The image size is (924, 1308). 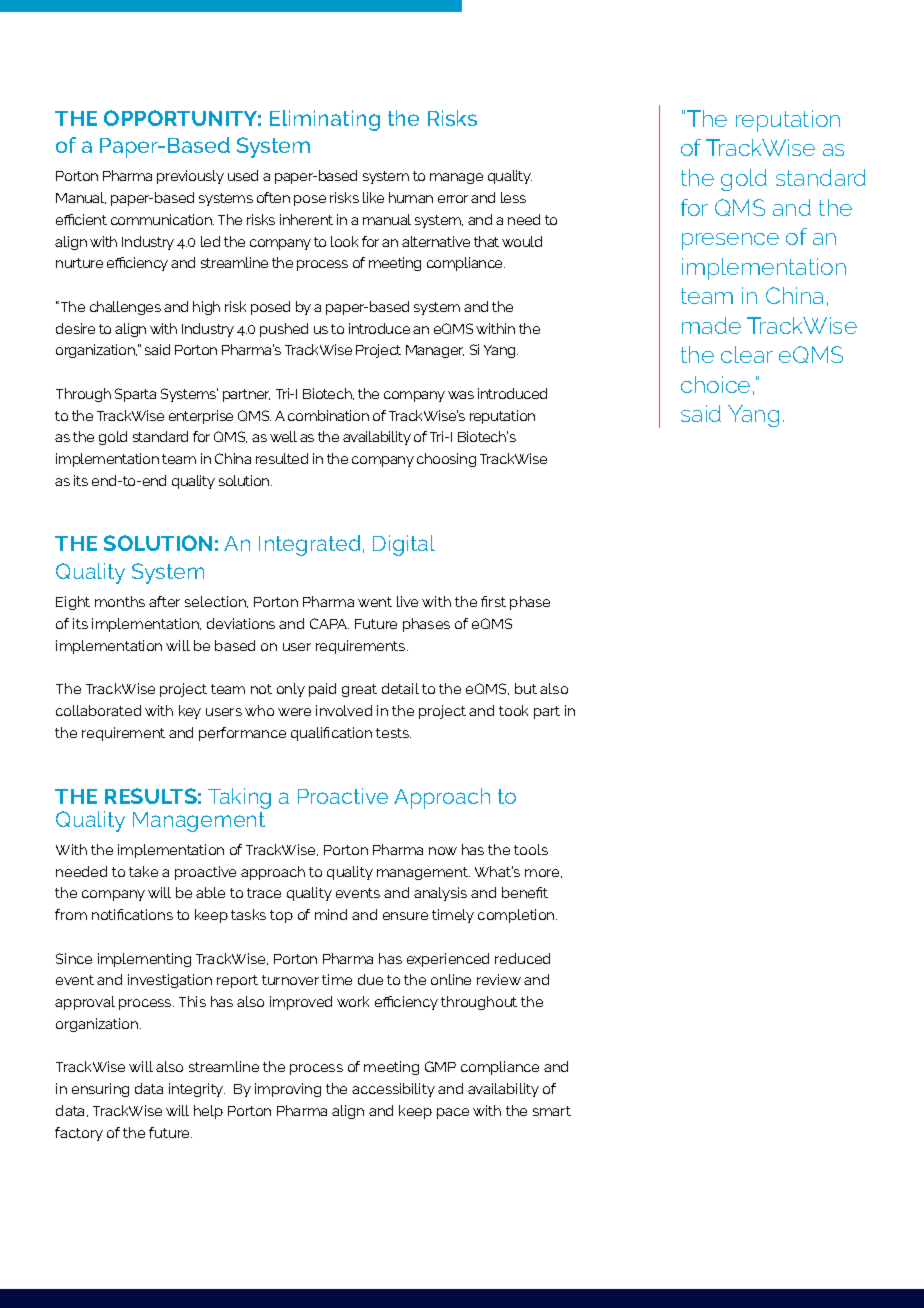 What do you see at coordinates (132, 914) in the screenshot?
I see `notifications` at bounding box center [132, 914].
